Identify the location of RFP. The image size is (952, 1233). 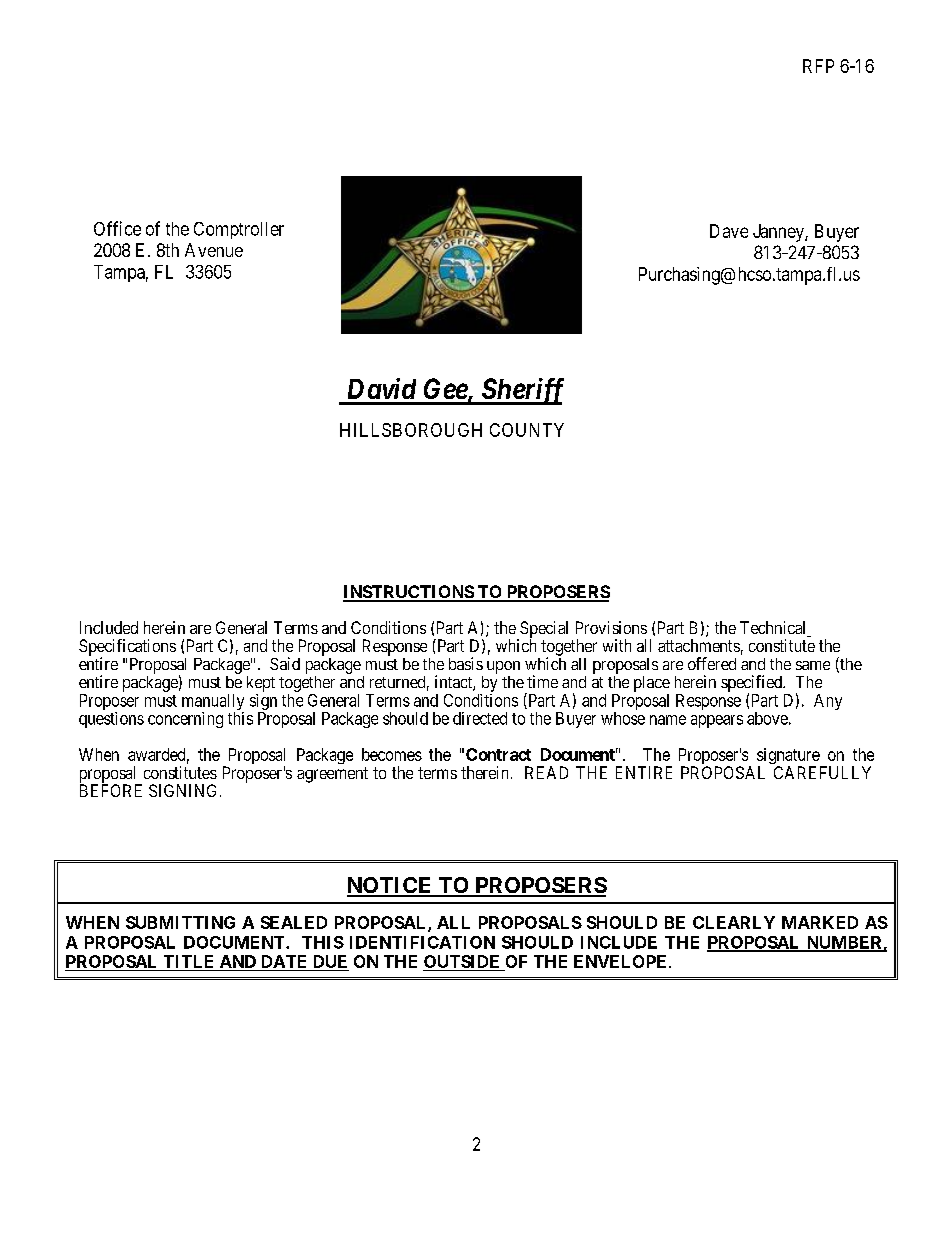
(818, 66).
